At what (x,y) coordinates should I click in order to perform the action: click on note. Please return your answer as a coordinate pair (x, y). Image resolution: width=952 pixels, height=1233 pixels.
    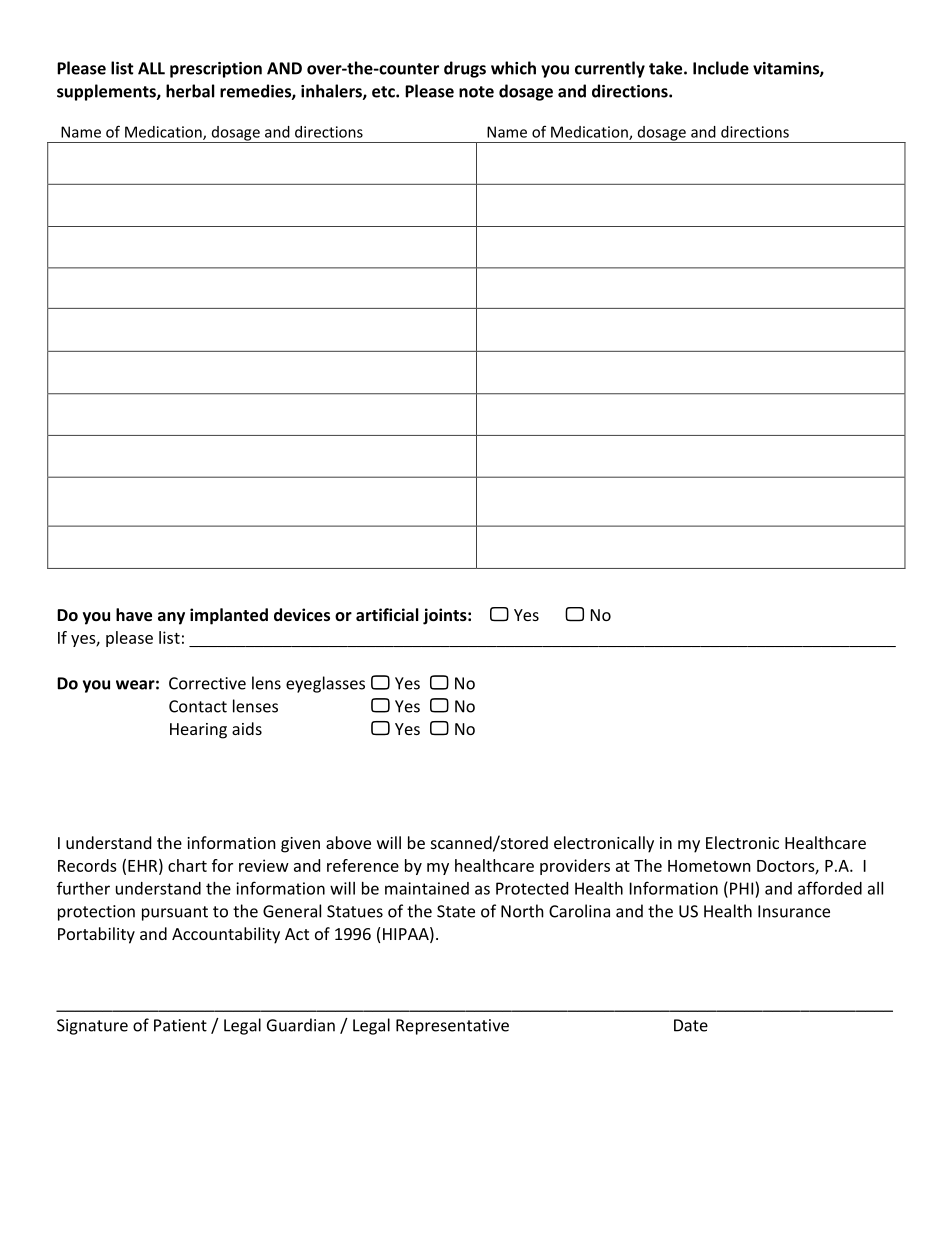
    Looking at the image, I should click on (476, 92).
